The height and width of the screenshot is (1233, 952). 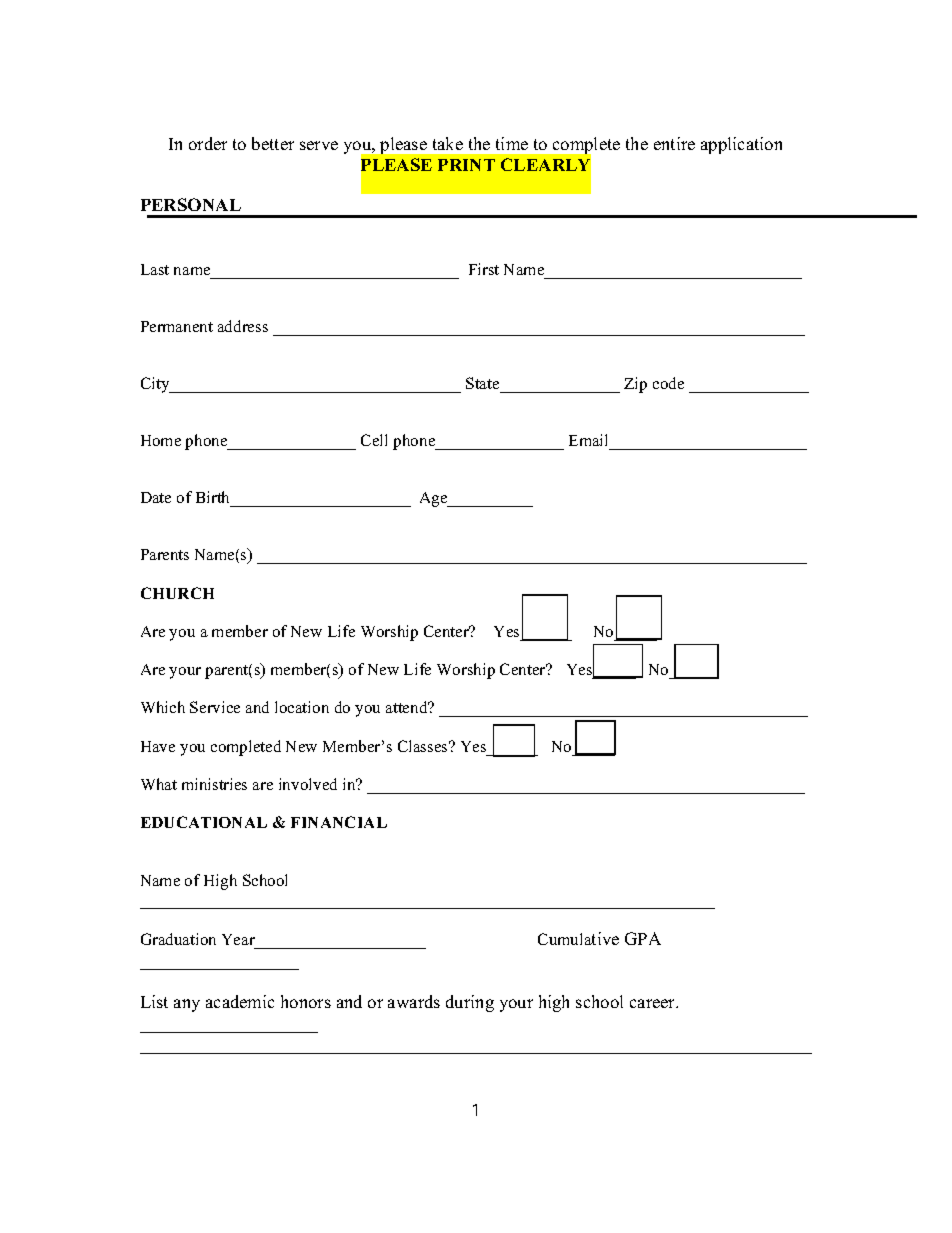 What do you see at coordinates (177, 593) in the screenshot?
I see `CHURCH` at bounding box center [177, 593].
